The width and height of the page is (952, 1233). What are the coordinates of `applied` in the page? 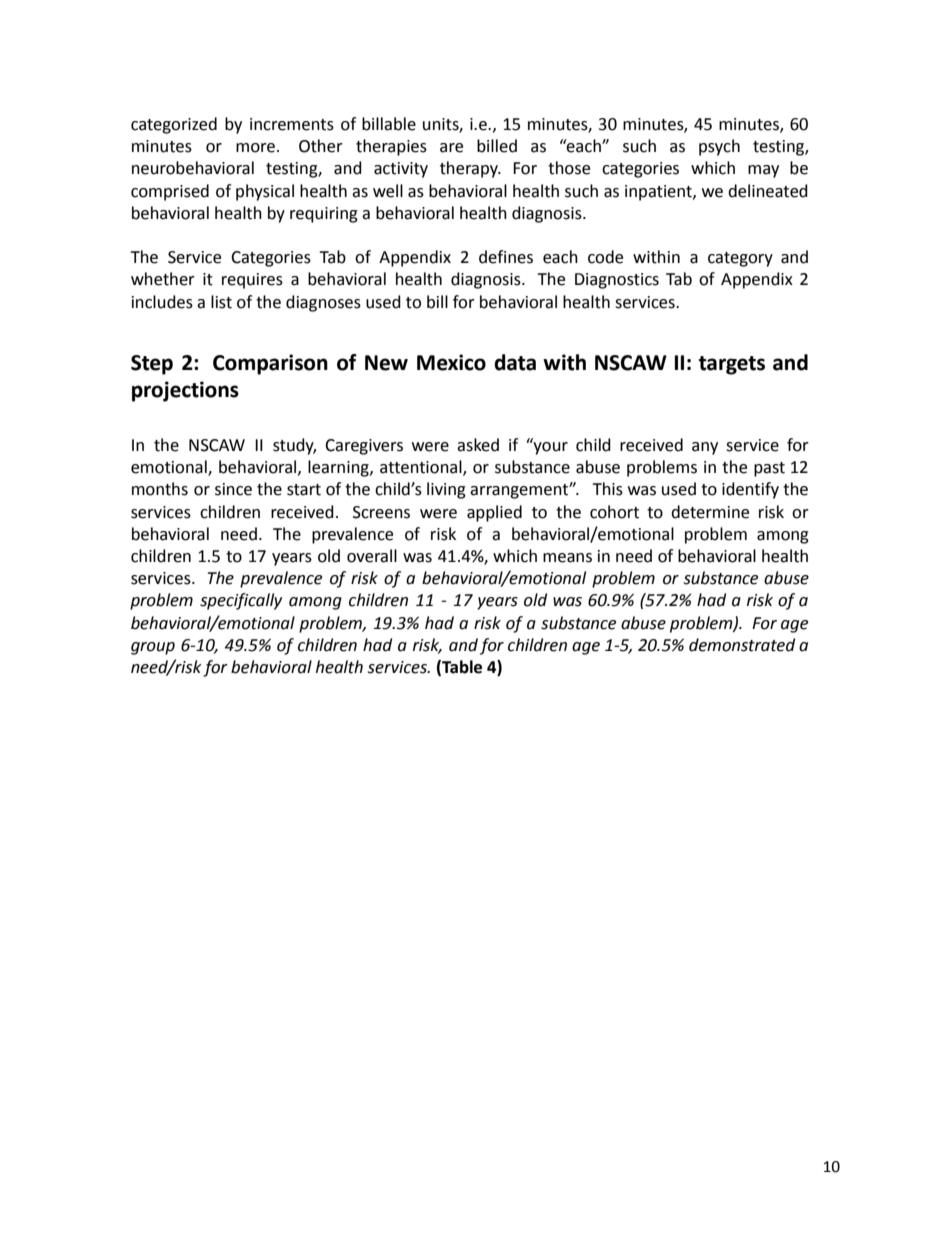 It's located at (494, 513).
